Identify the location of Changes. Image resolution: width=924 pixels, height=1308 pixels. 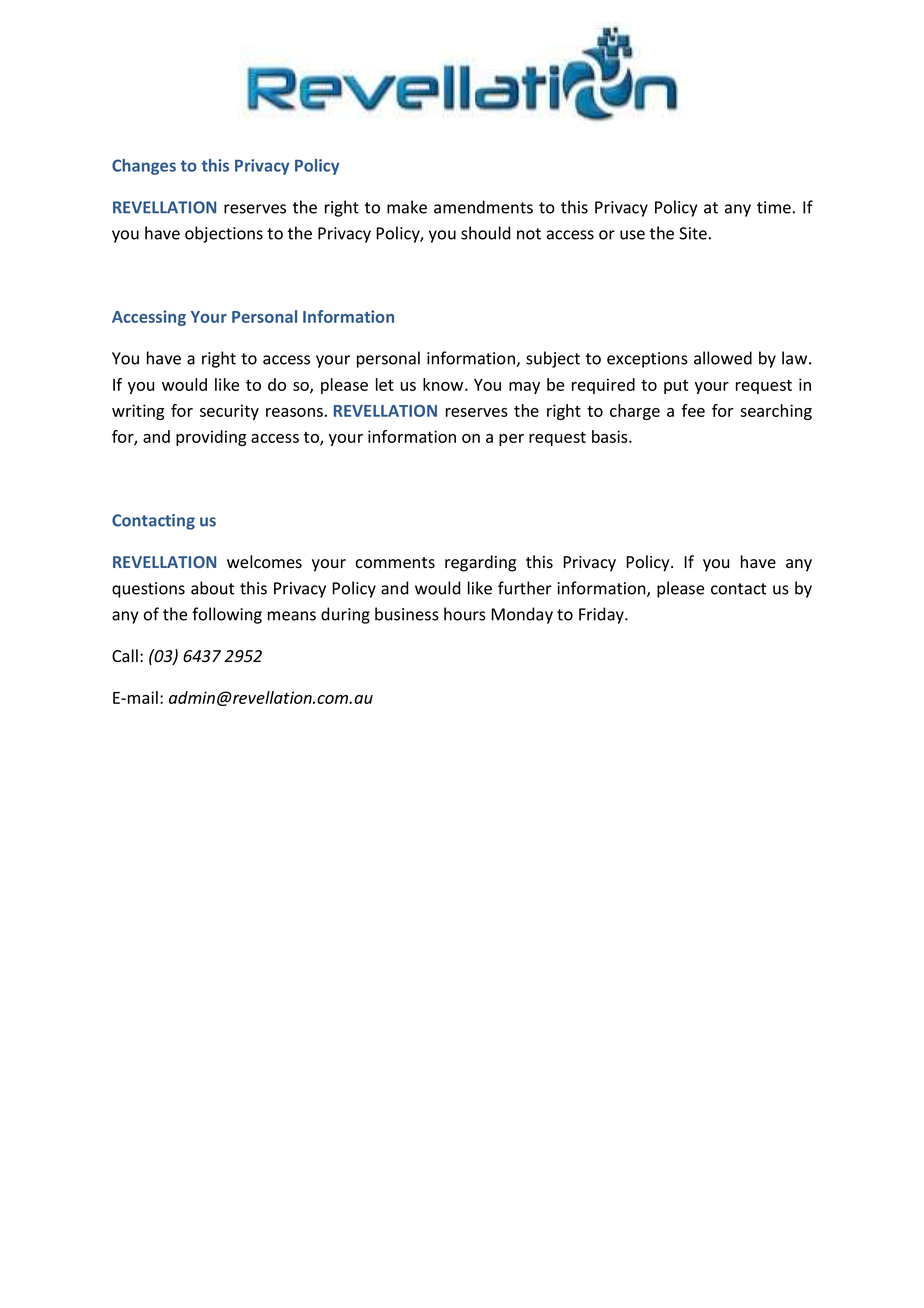
(144, 167).
